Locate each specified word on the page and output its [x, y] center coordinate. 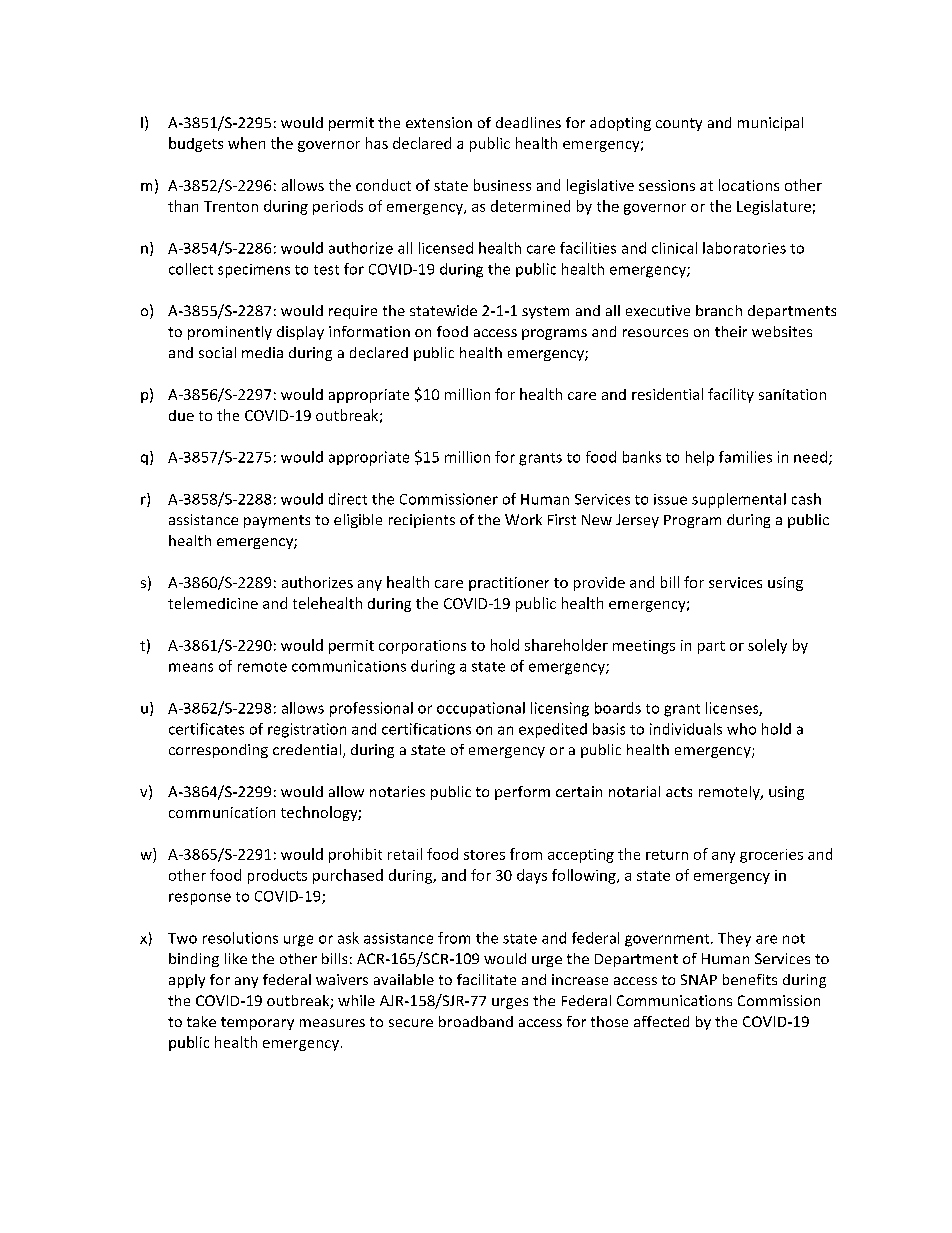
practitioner [509, 584]
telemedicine [213, 603]
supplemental [739, 500]
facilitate [486, 979]
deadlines [528, 122]
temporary [257, 1023]
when [246, 143]
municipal [770, 124]
